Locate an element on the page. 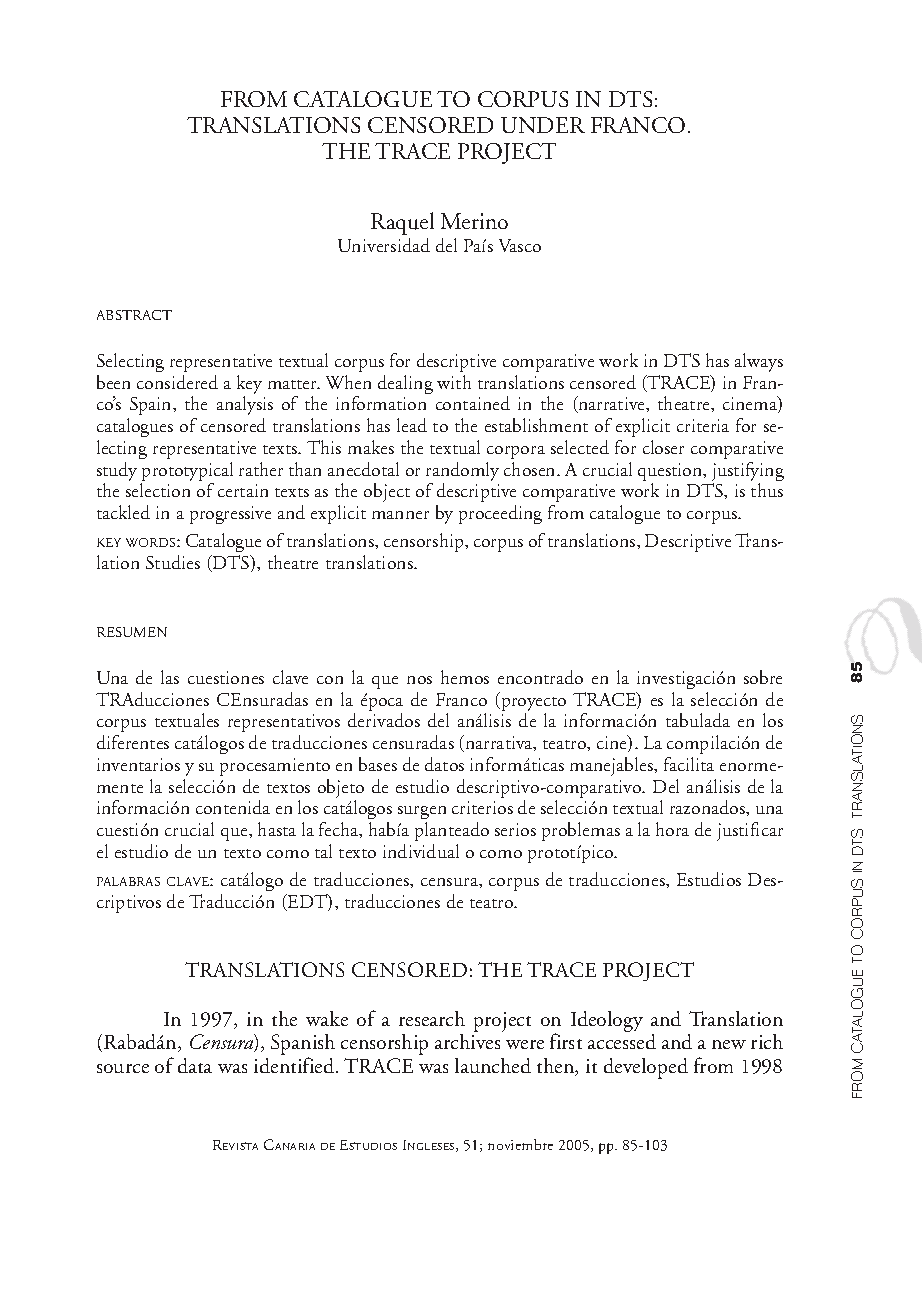 The image size is (922, 1316). new is located at coordinates (729, 1044).
